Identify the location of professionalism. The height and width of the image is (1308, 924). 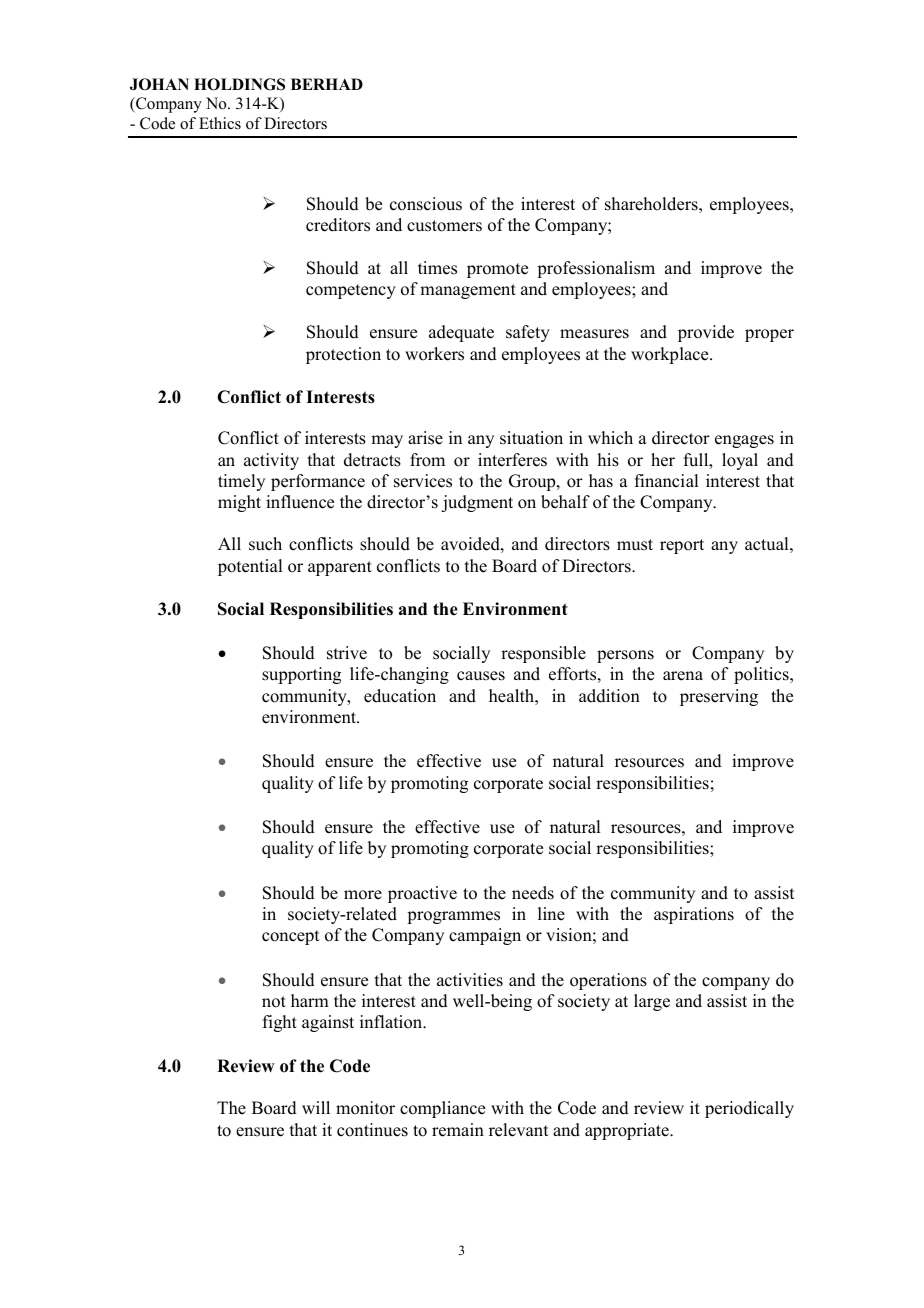
(596, 269).
